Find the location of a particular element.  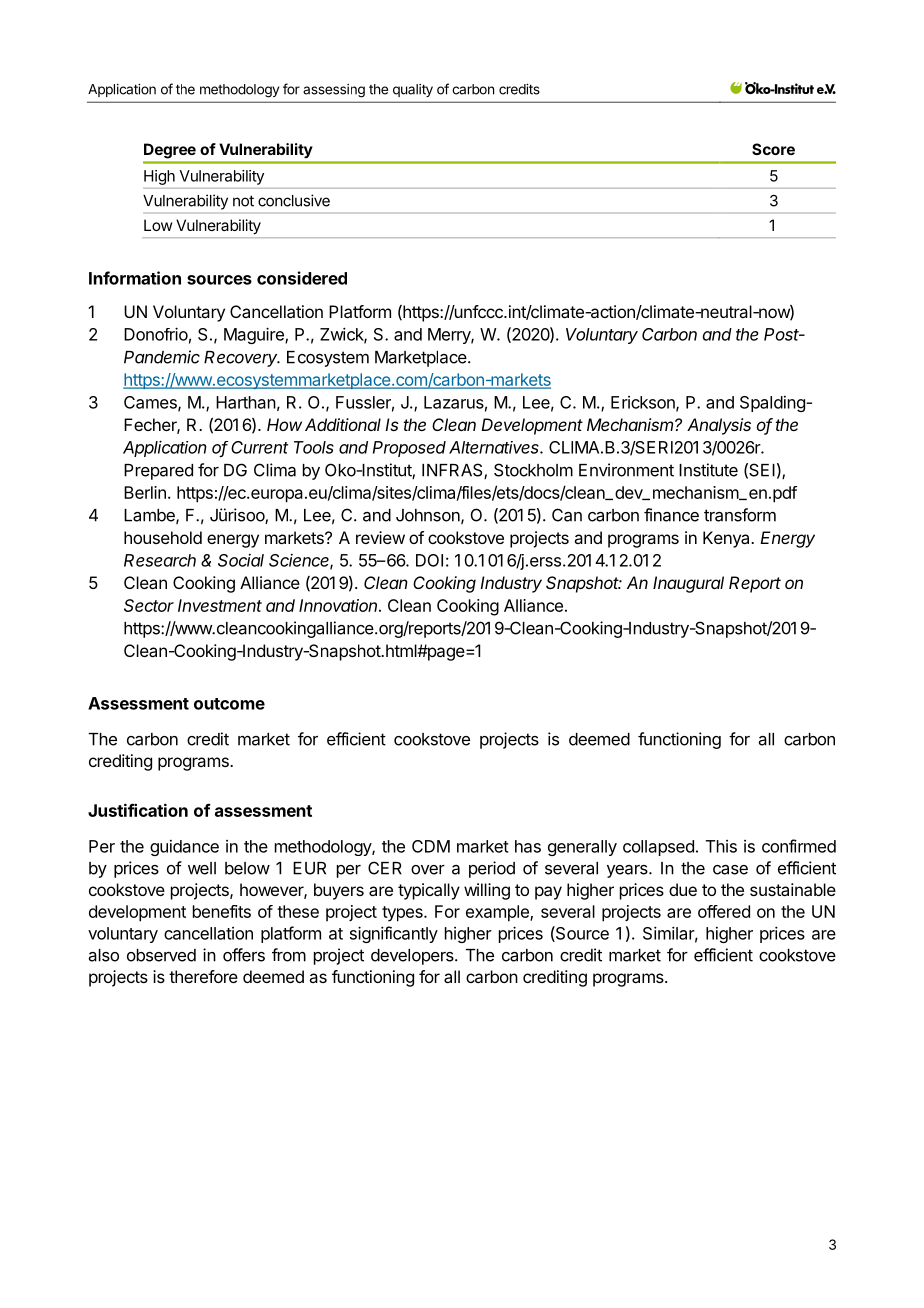

Score is located at coordinates (773, 149).
